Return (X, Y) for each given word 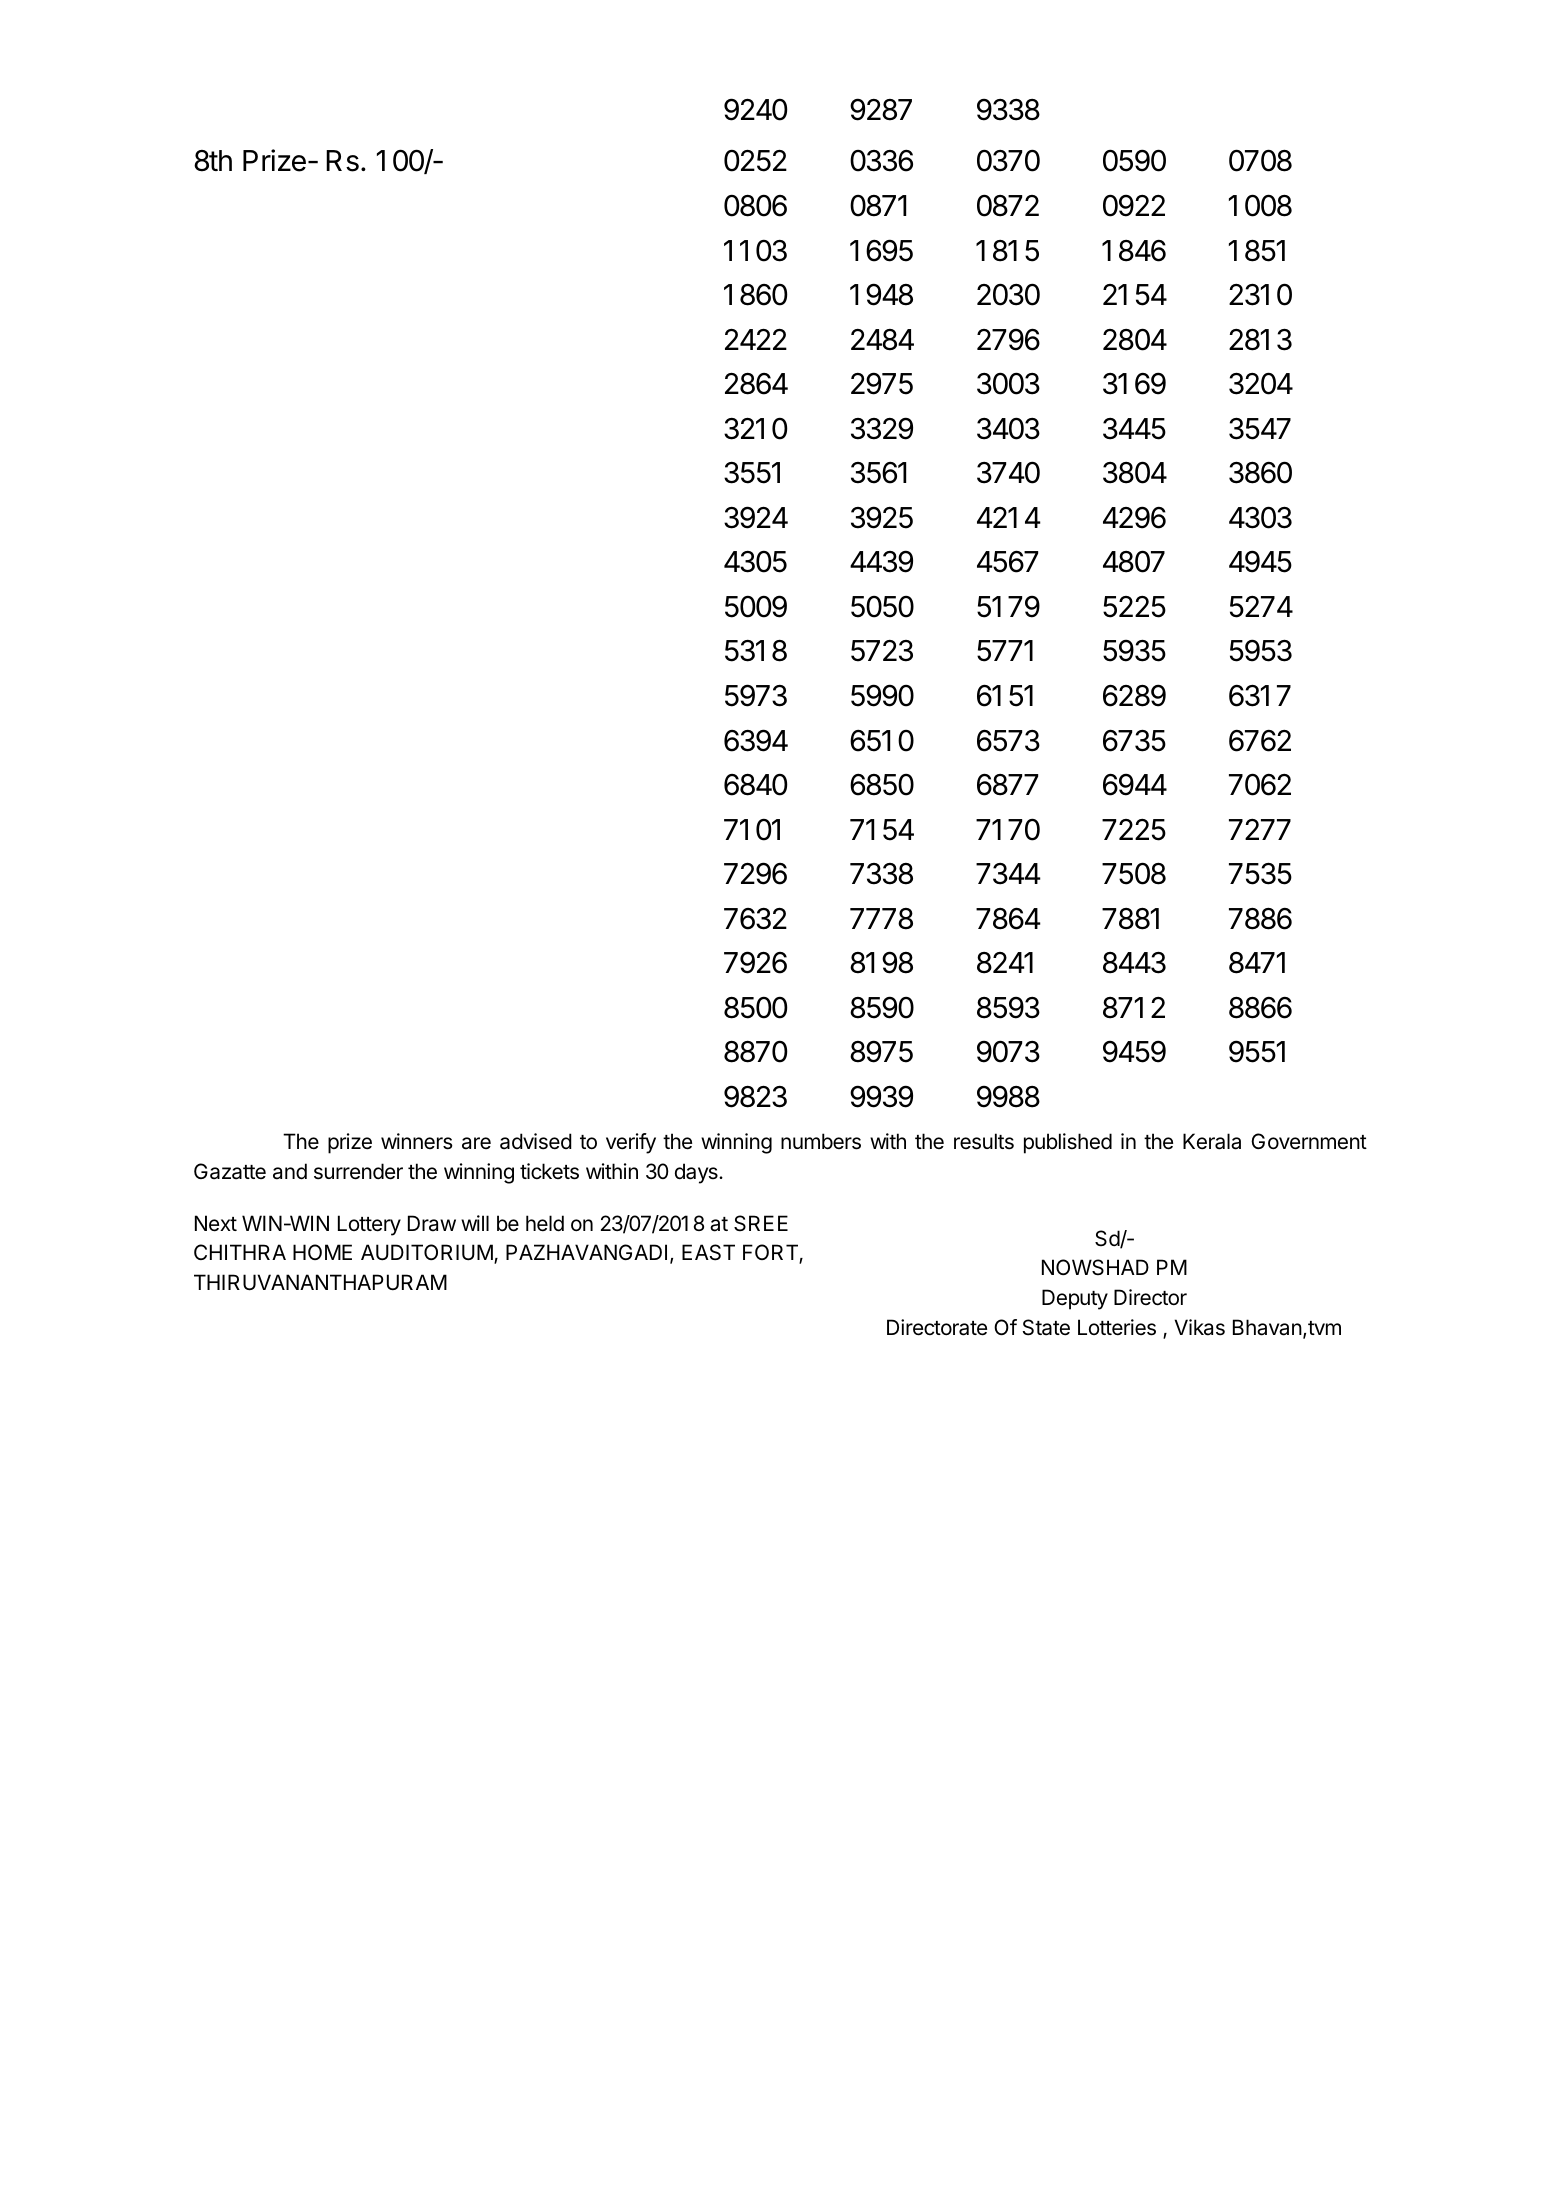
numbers (821, 1141)
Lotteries (1117, 1327)
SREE (761, 1223)
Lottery (369, 1225)
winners (417, 1141)
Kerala (1212, 1141)
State (1046, 1327)
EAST (708, 1252)
